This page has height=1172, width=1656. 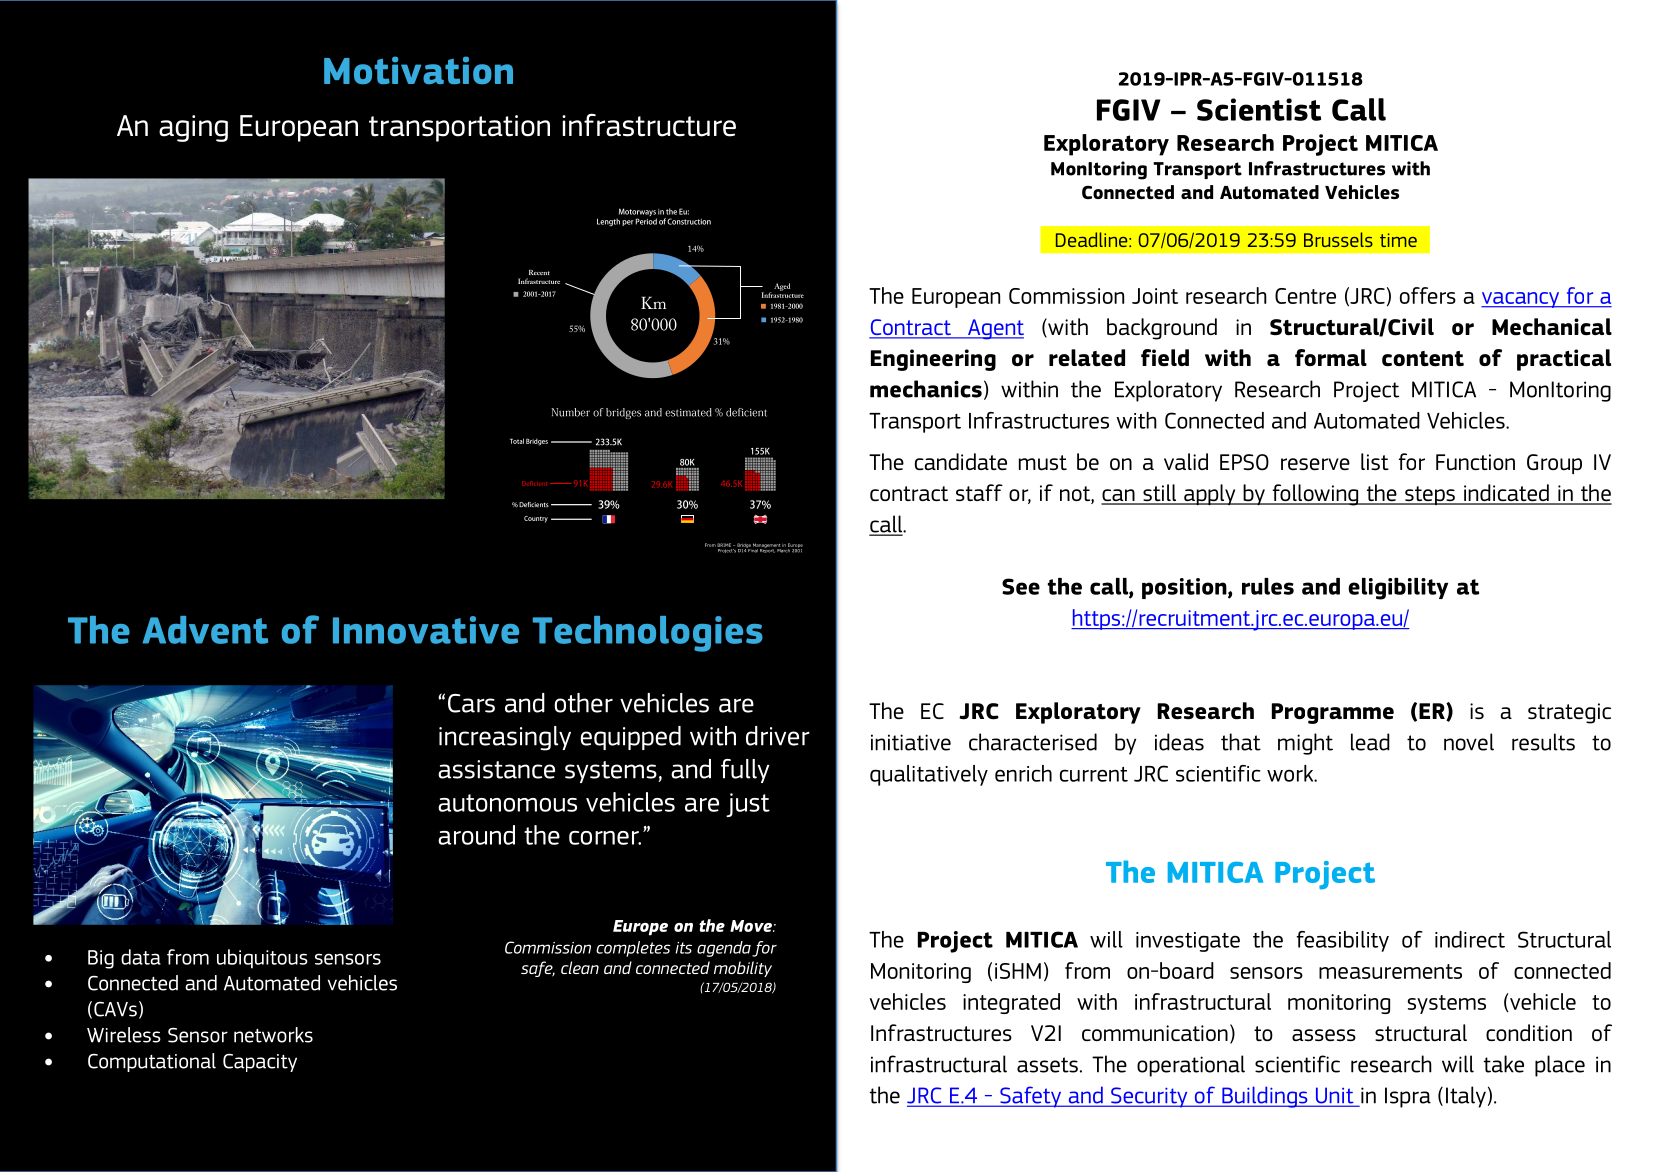 I want to click on content, so click(x=1423, y=359).
